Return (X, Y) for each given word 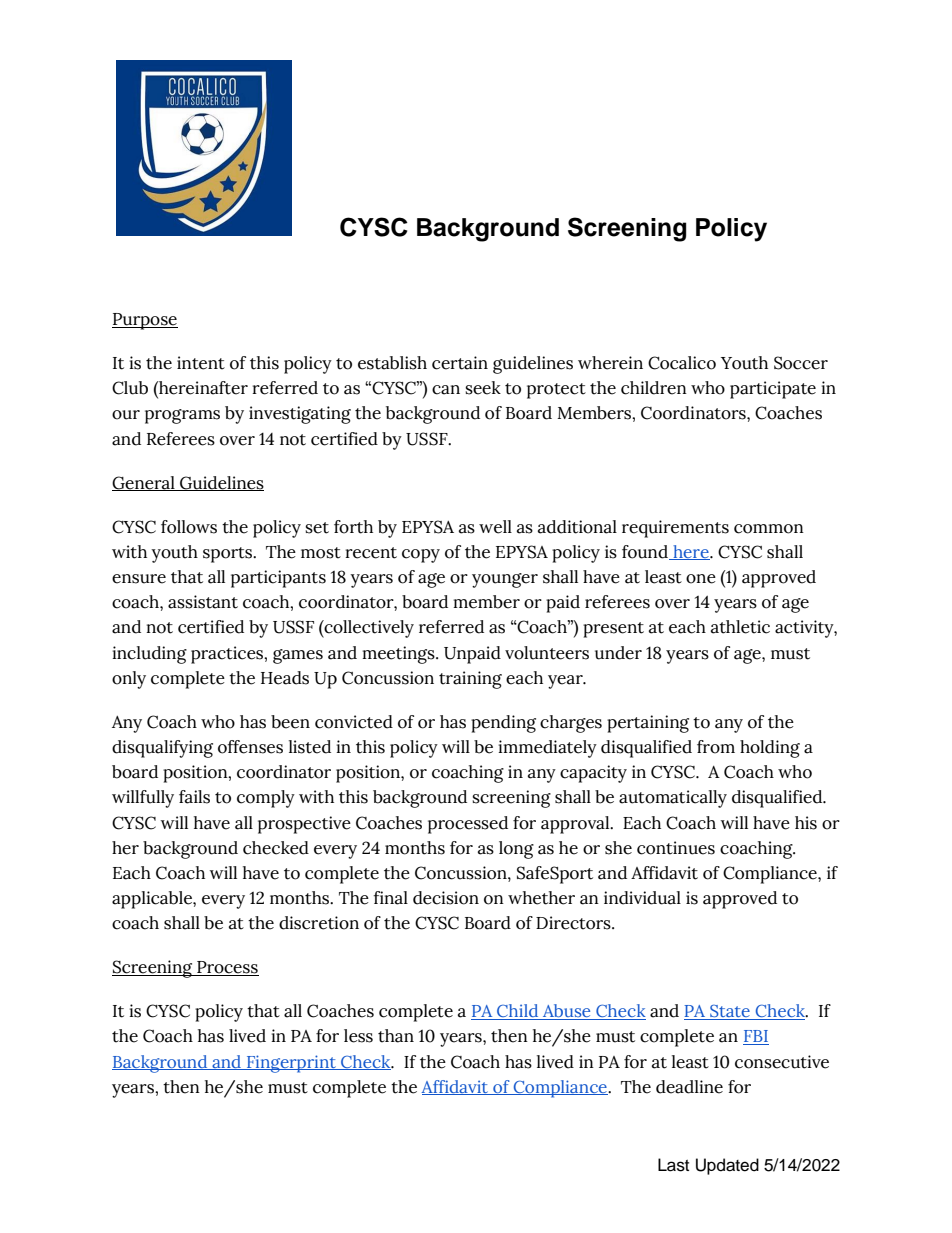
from (716, 747)
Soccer (801, 363)
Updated (727, 1166)
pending (503, 724)
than (396, 1036)
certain (460, 363)
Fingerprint (291, 1064)
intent (201, 363)
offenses (250, 747)
